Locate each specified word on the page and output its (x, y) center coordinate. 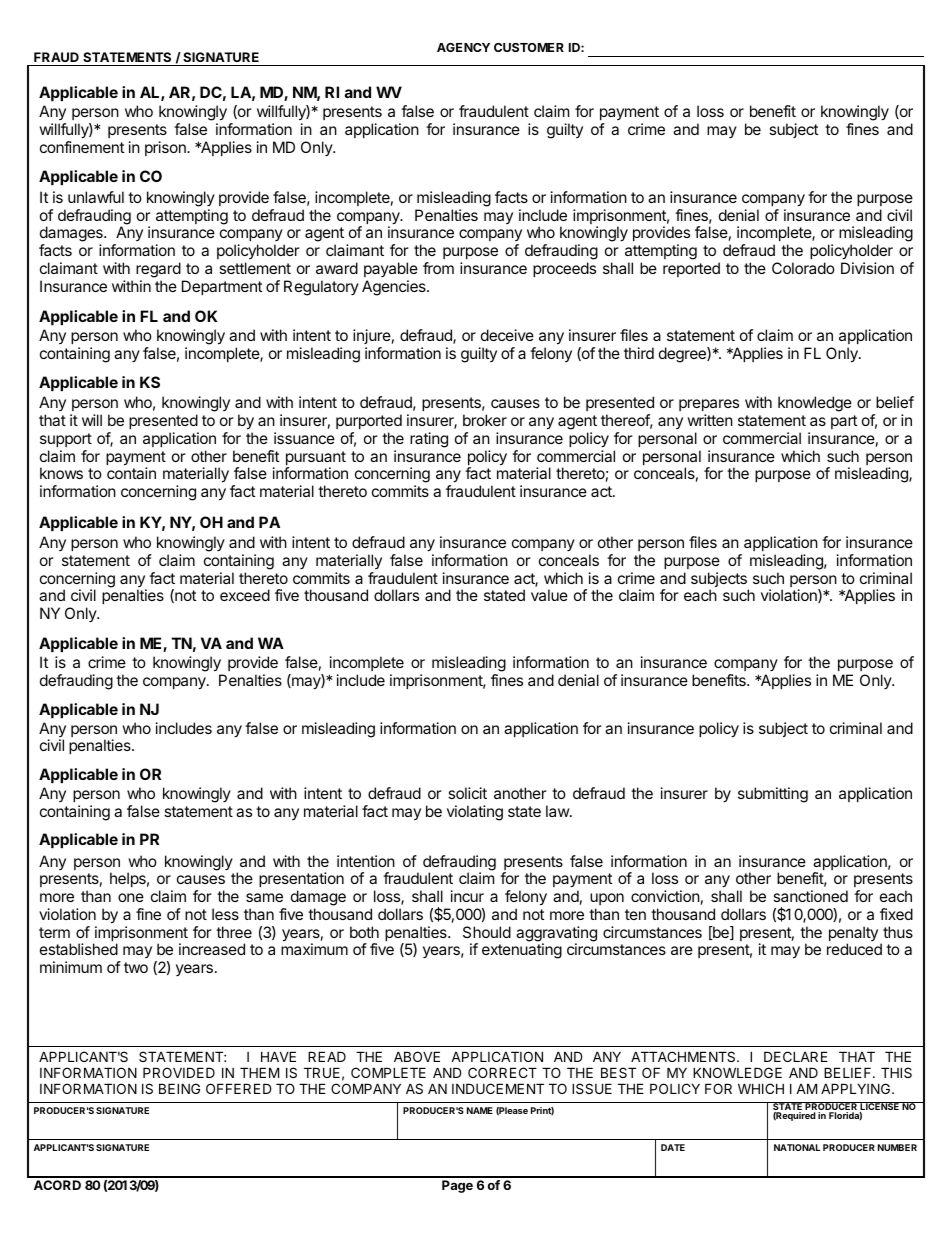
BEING (179, 1088)
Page (457, 1186)
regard (158, 270)
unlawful (96, 197)
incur (467, 896)
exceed (245, 595)
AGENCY (463, 47)
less (225, 914)
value (549, 595)
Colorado (803, 268)
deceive (507, 335)
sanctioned (810, 896)
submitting (773, 795)
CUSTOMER (529, 47)
